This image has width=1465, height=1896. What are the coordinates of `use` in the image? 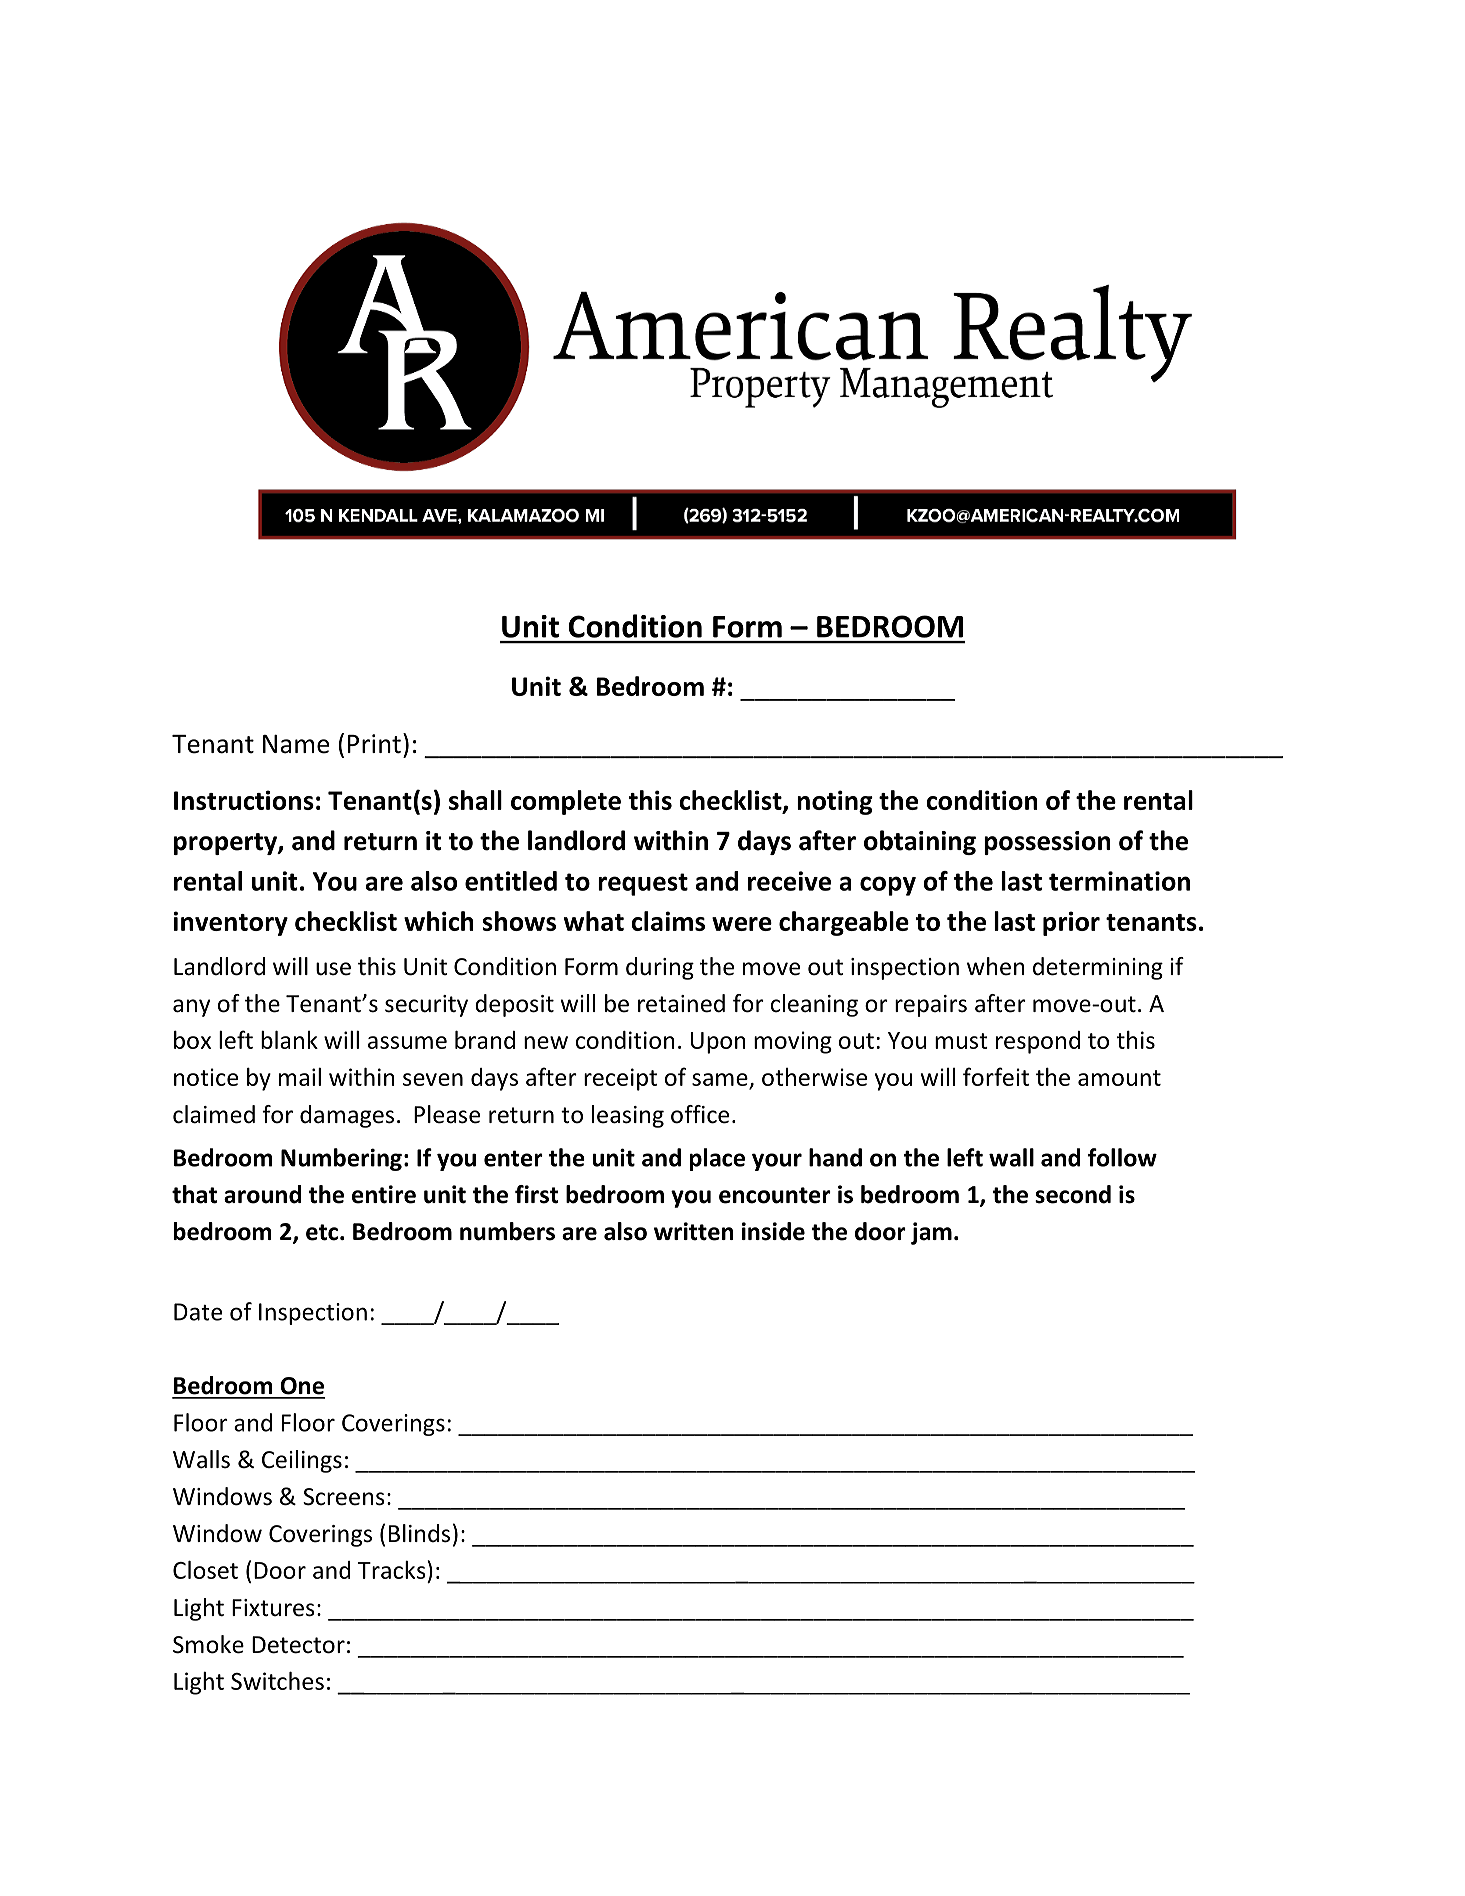 It's located at (333, 969).
